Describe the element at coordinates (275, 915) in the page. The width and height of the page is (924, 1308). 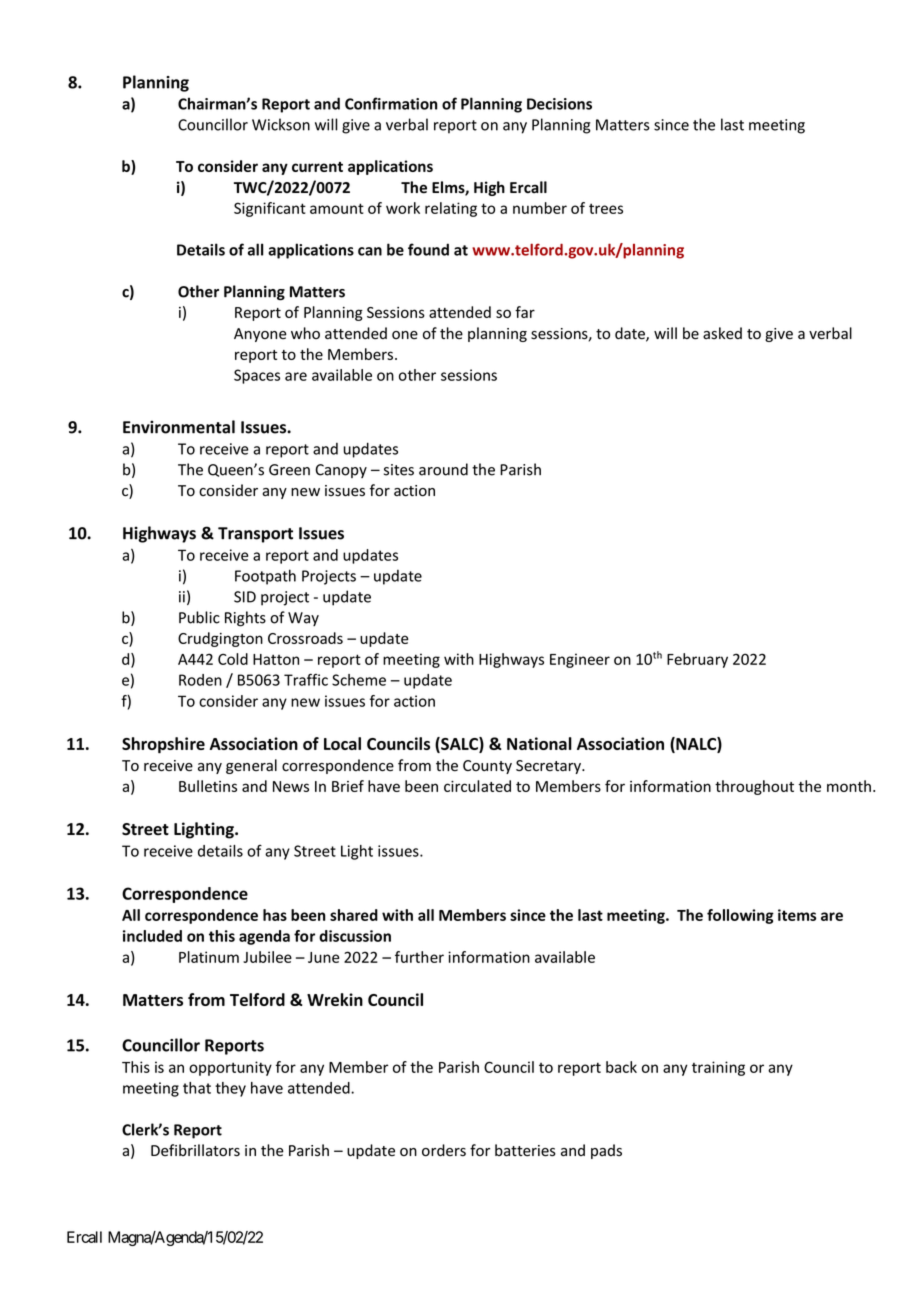
I see `has` at that location.
